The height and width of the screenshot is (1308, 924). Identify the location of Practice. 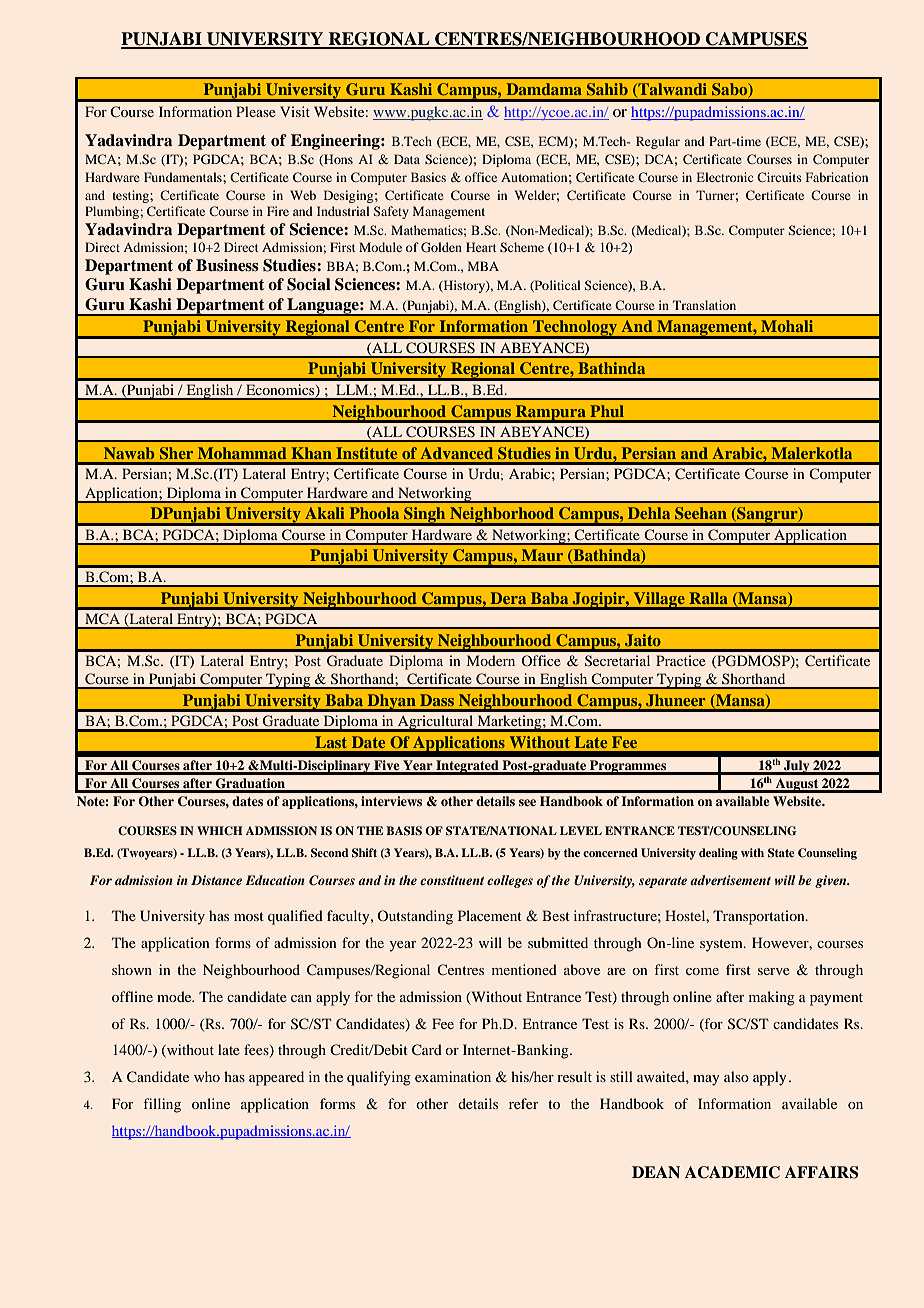
(681, 660).
